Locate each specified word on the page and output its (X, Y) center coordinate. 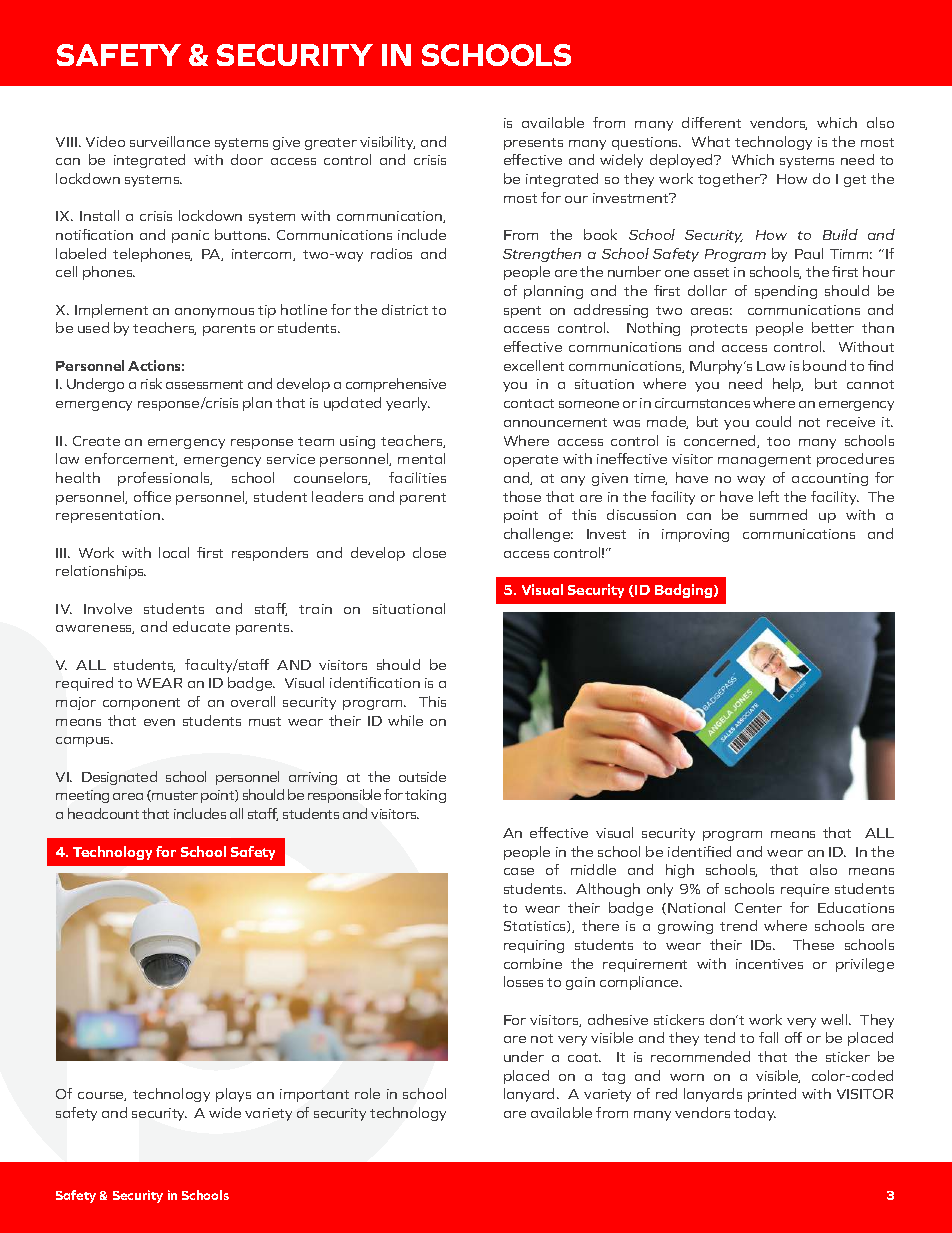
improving (695, 535)
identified (699, 851)
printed (772, 1095)
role (367, 1093)
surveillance (170, 141)
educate (201, 626)
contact (529, 403)
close (429, 552)
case (519, 871)
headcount (103, 813)
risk (151, 383)
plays (233, 1095)
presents (533, 144)
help (788, 385)
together (730, 180)
